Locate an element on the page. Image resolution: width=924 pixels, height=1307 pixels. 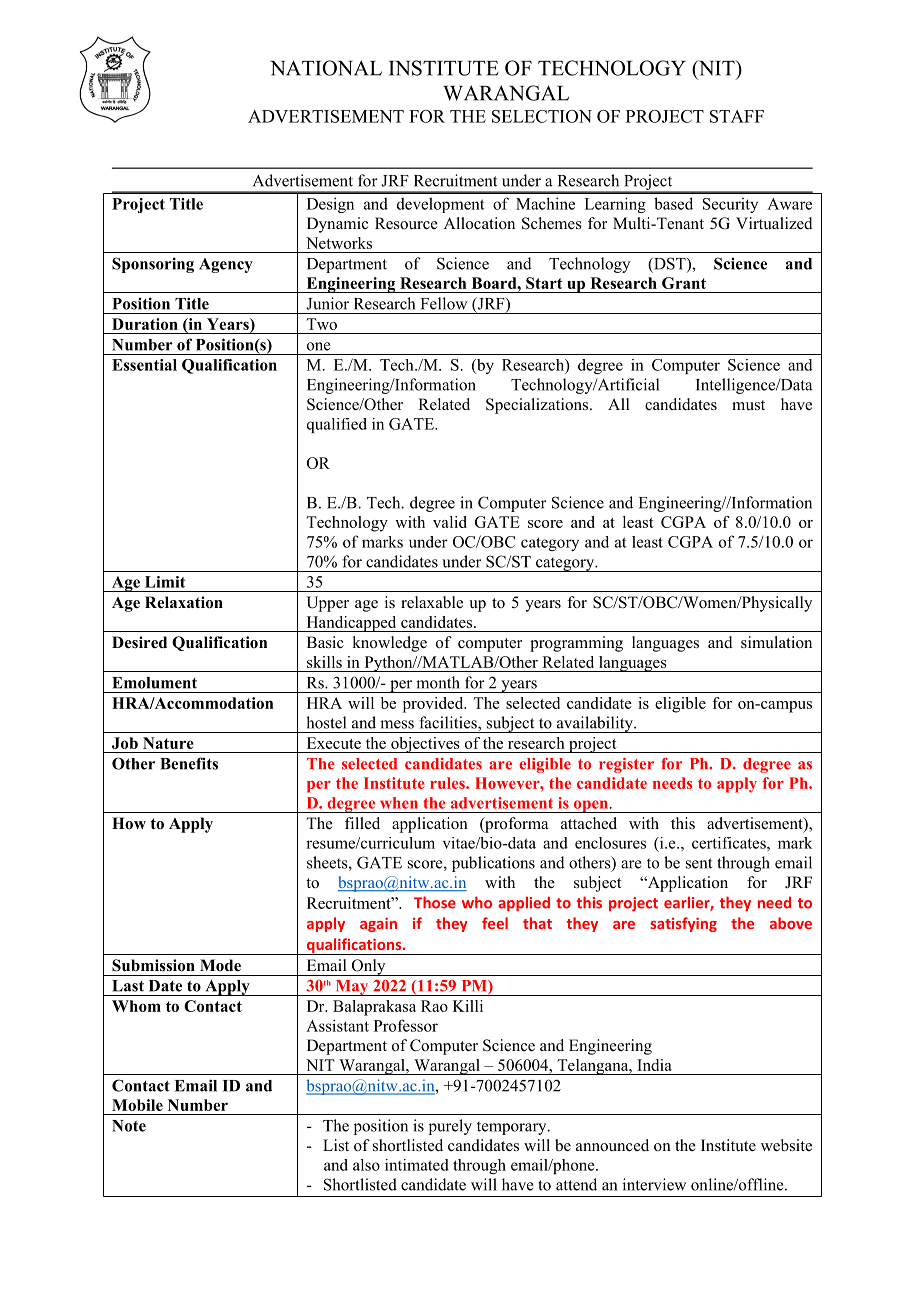
STAFF is located at coordinates (737, 116).
